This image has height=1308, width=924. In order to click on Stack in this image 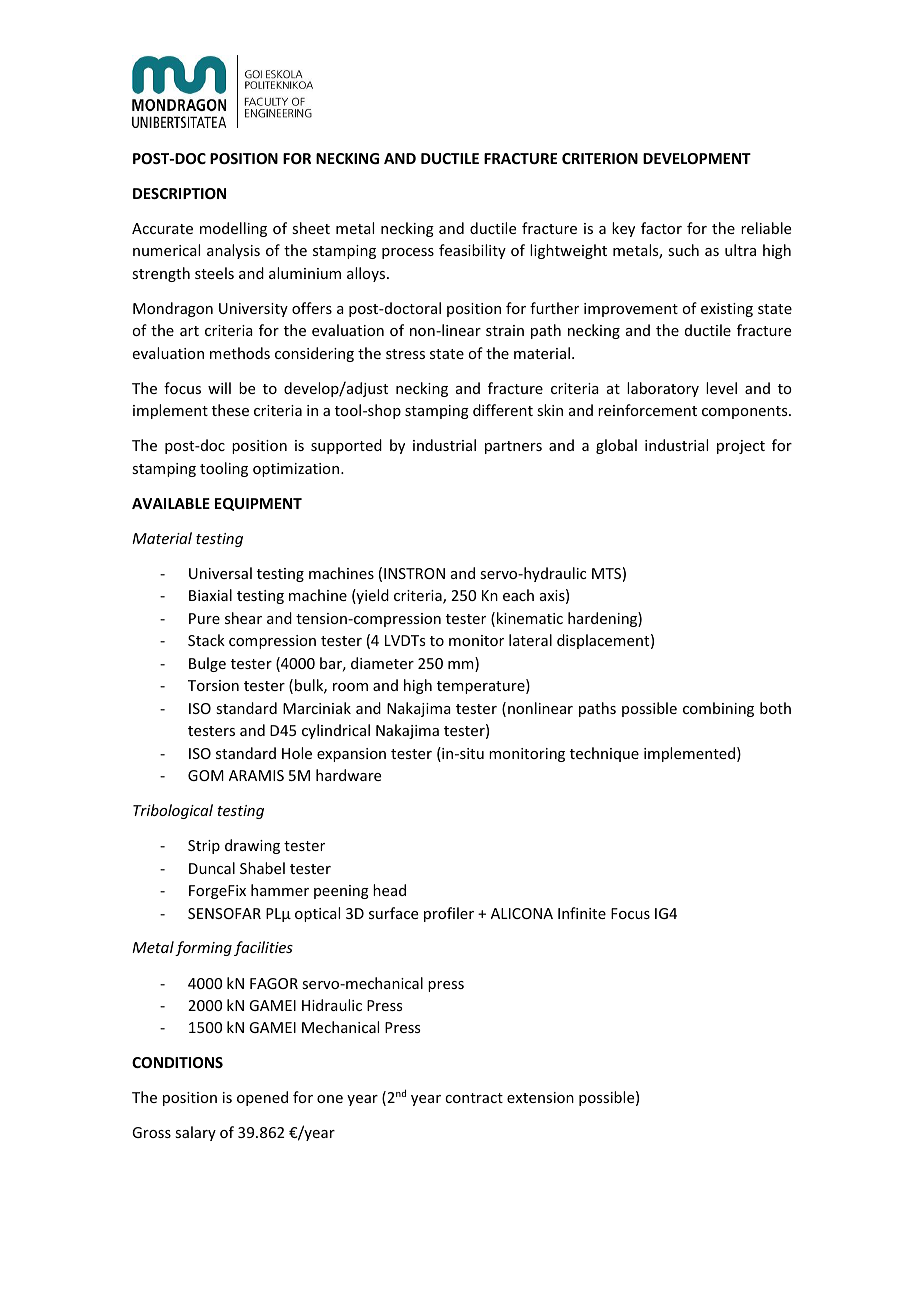, I will do `click(206, 640)`.
